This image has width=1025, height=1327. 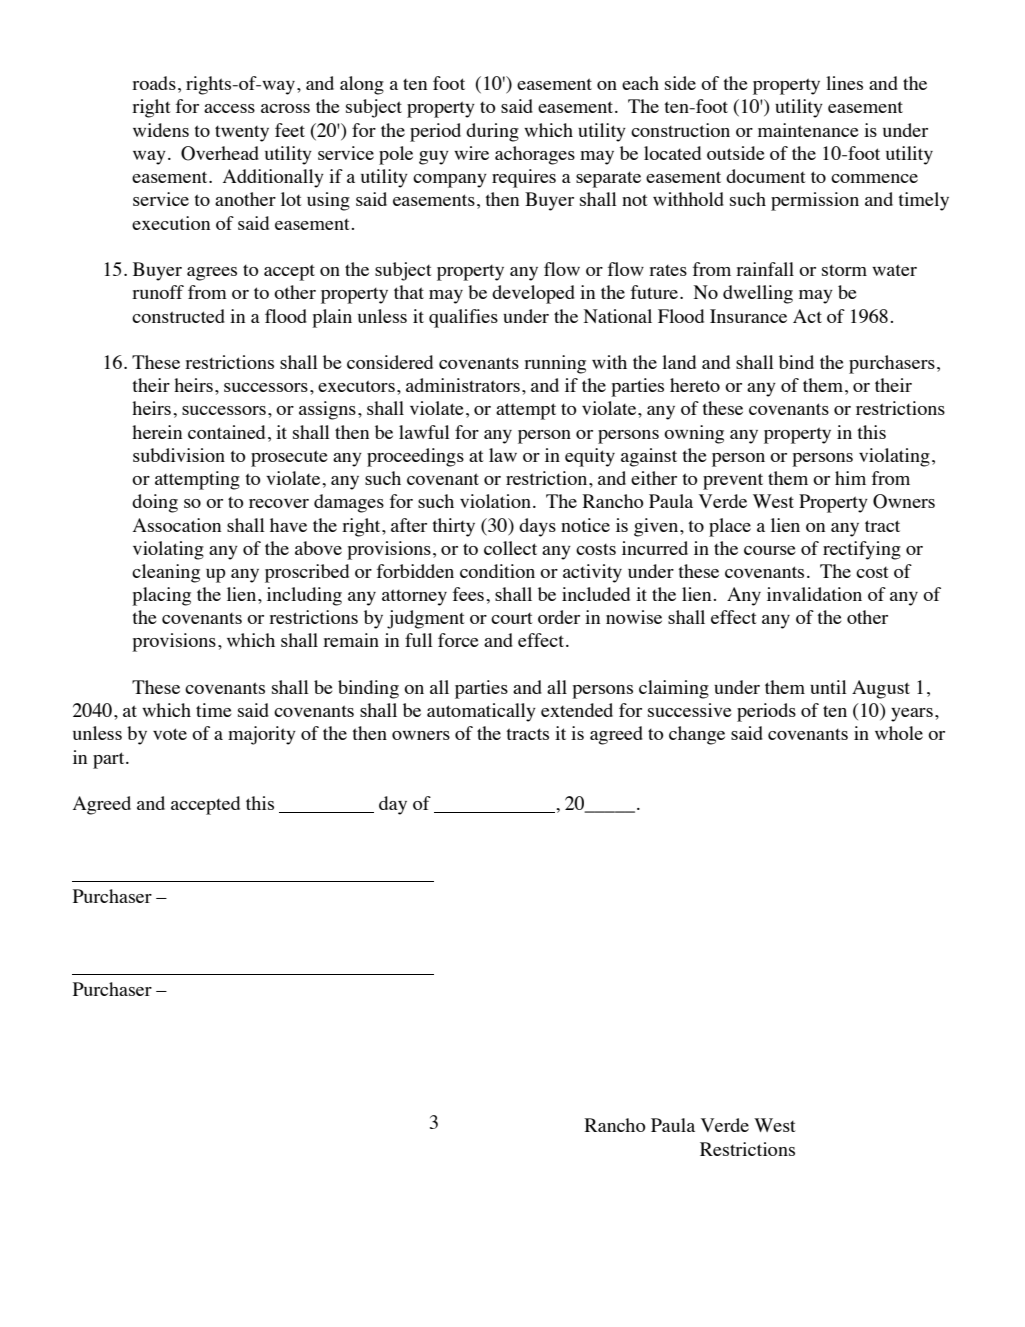 What do you see at coordinates (844, 83) in the image?
I see `lines` at bounding box center [844, 83].
